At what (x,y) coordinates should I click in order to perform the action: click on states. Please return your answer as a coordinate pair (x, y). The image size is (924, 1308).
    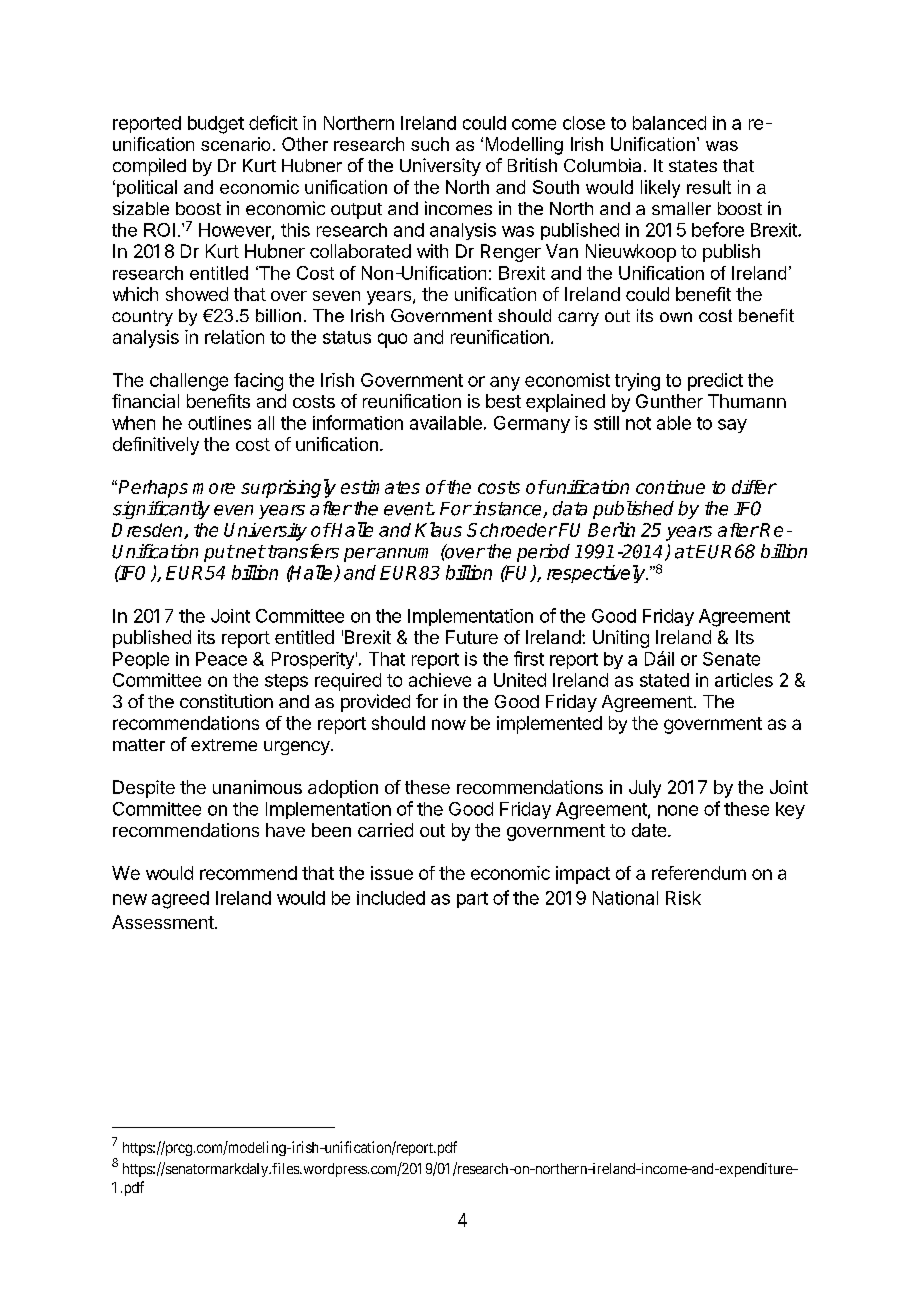
    Looking at the image, I should click on (693, 166).
